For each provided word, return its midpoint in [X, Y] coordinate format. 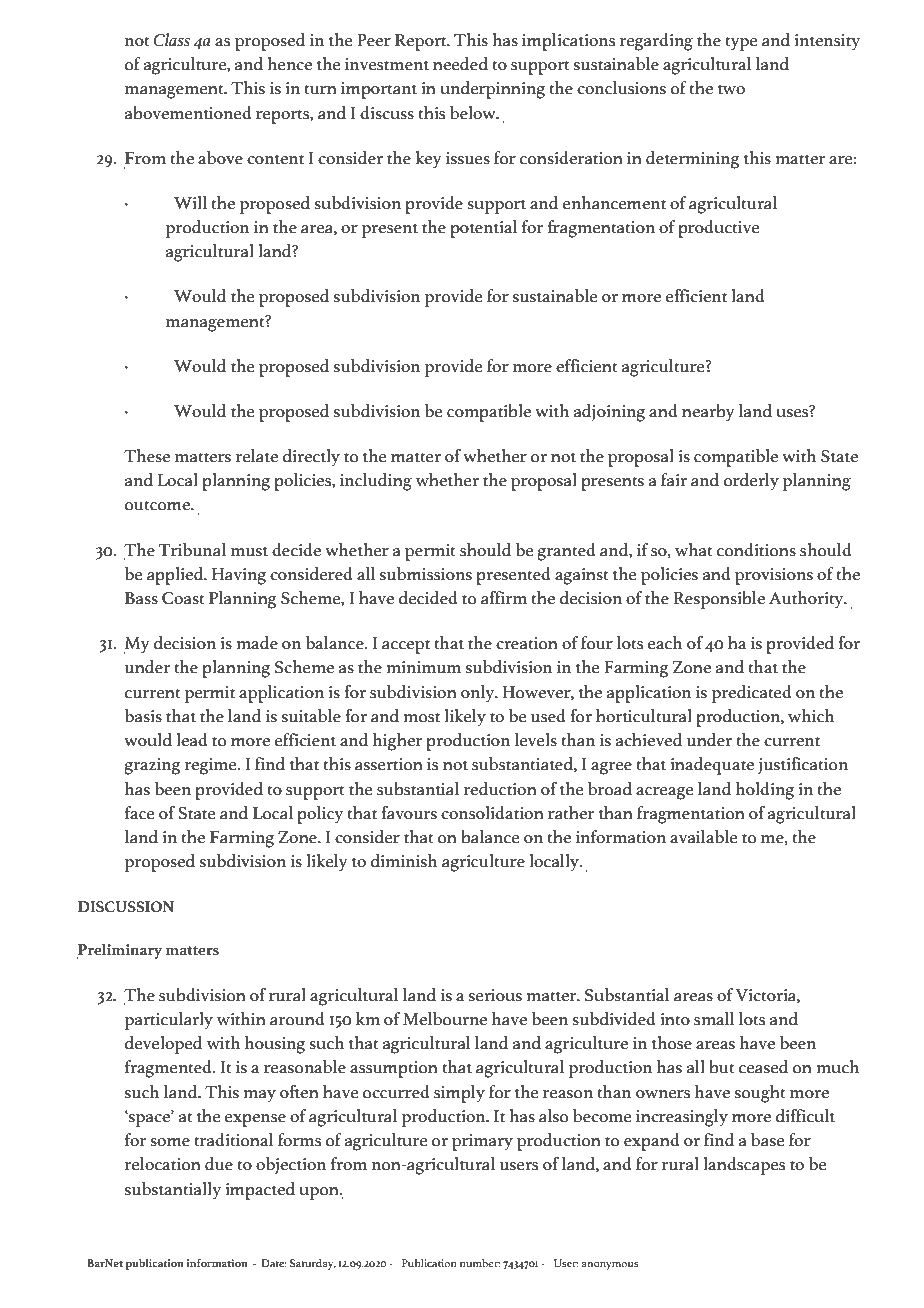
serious [495, 995]
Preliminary [119, 951]
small [714, 1019]
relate [257, 456]
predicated [752, 694]
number [480, 1263]
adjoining [609, 413]
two [731, 90]
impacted [260, 1191]
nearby [708, 413]
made [257, 643]
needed [460, 64]
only [479, 694]
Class [172, 40]
